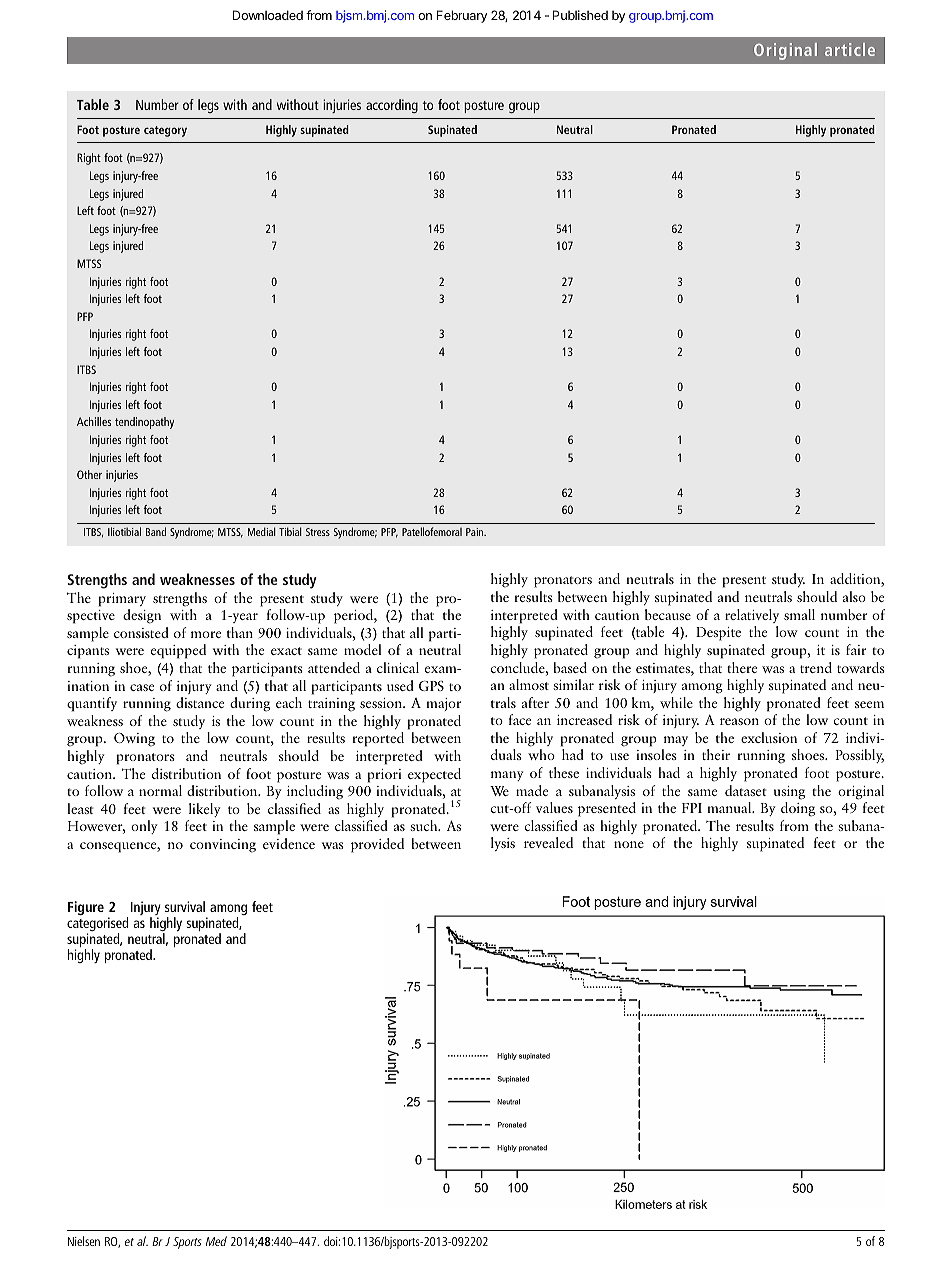 The height and width of the screenshot is (1270, 952). Describe the element at coordinates (377, 845) in the screenshot. I see `provided` at that location.
